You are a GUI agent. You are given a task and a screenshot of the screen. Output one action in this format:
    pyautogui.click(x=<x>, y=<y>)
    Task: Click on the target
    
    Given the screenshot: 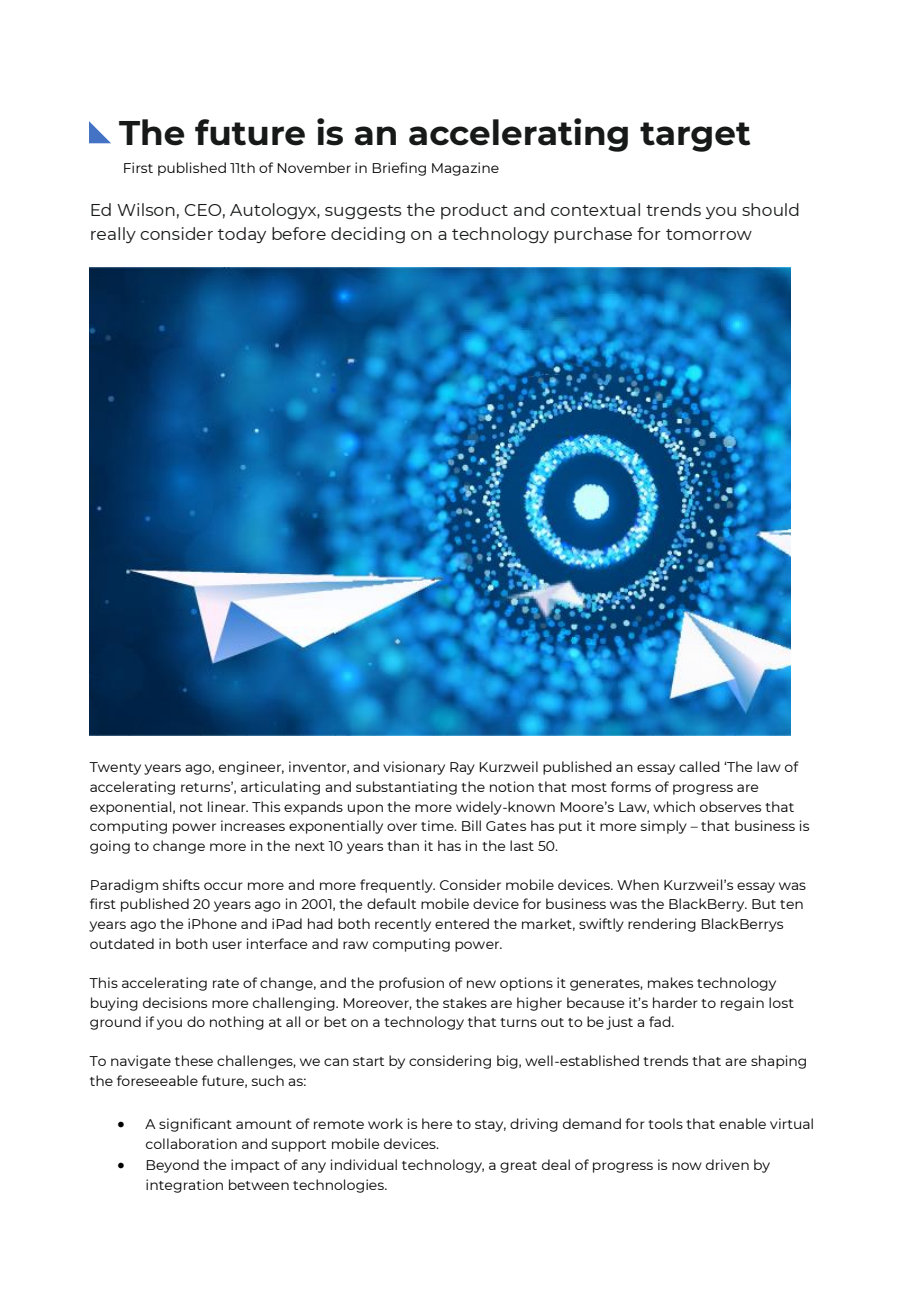 What is the action you would take?
    pyautogui.click(x=695, y=137)
